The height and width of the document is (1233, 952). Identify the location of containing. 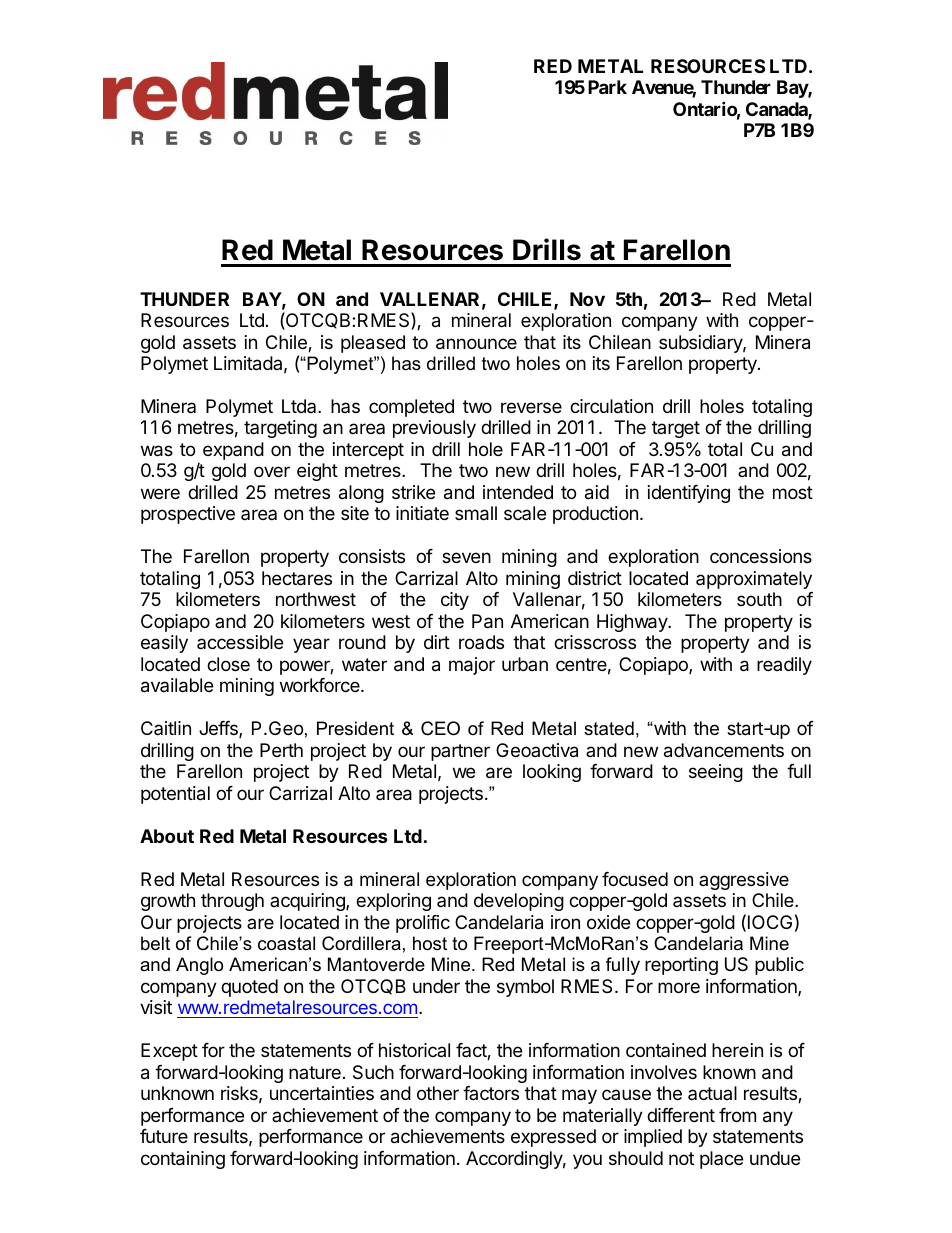
(183, 1160).
